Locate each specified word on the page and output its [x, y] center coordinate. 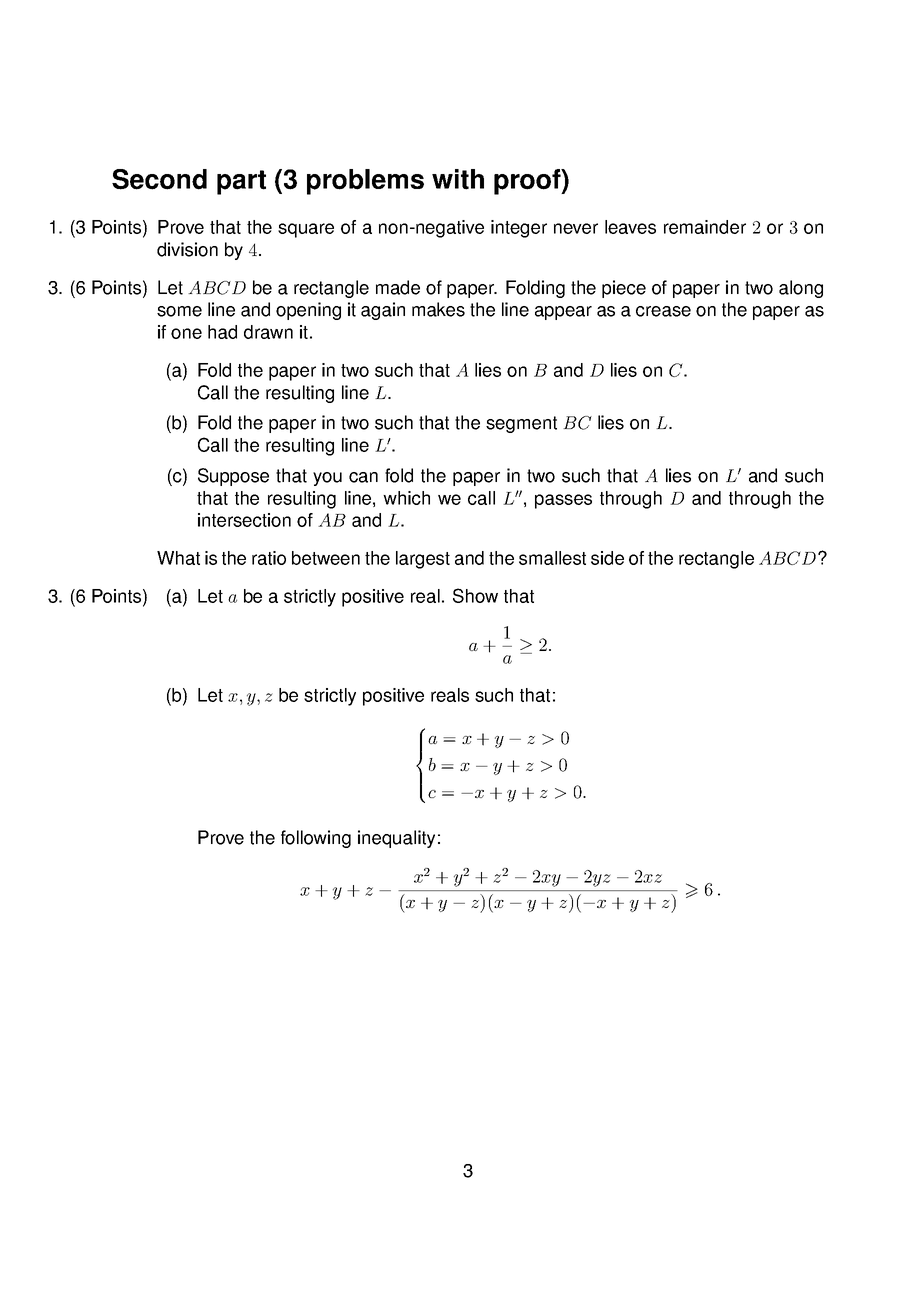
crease [663, 311]
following [316, 839]
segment [521, 424]
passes [563, 501]
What [178, 558]
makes [438, 309]
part [241, 182]
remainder [705, 227]
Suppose [233, 477]
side [607, 558]
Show [475, 595]
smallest [552, 558]
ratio [269, 558]
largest [423, 560]
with [458, 179]
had [222, 332]
